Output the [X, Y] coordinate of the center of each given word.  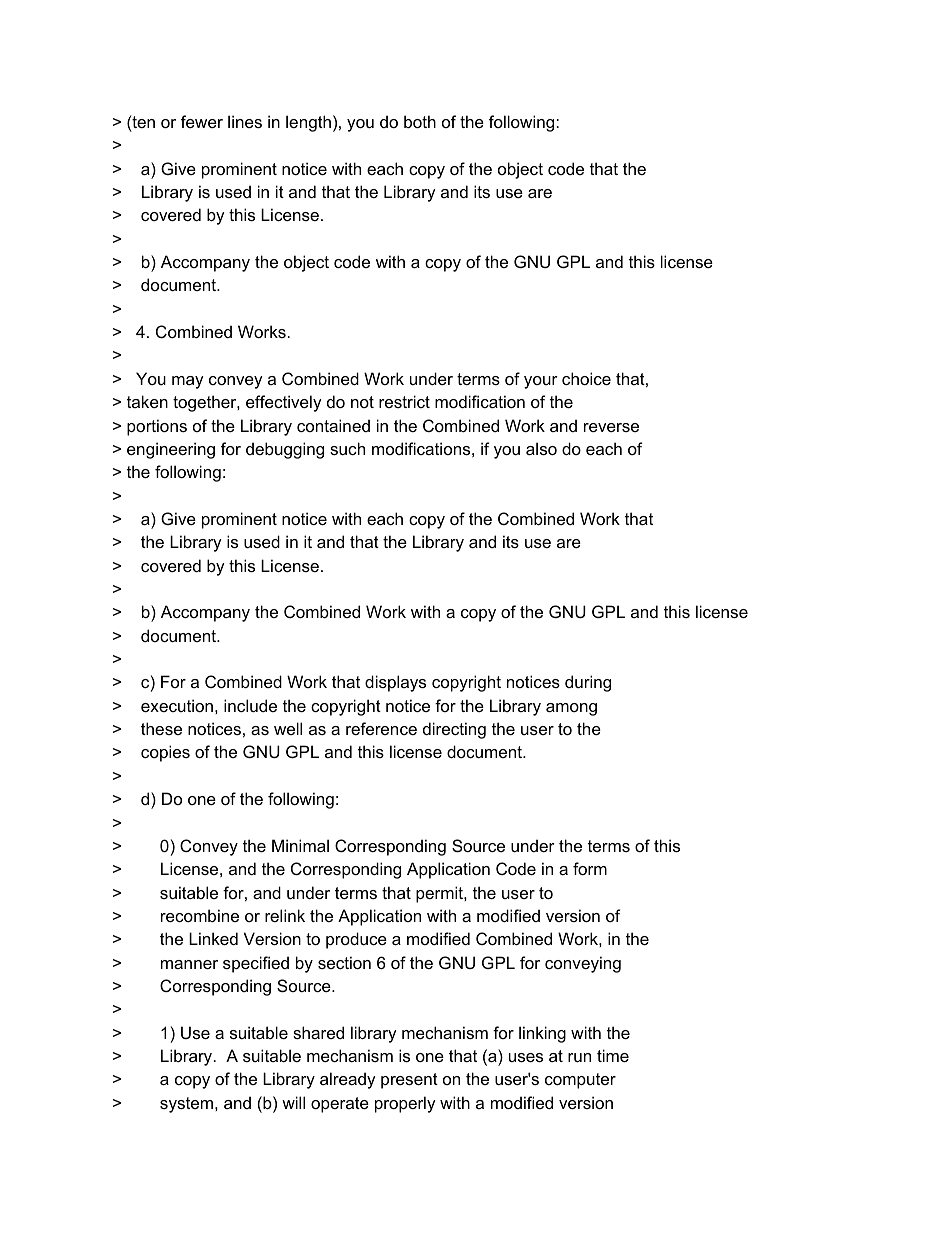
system [188, 1105]
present [409, 1081]
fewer [202, 121]
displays [395, 683]
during [588, 683]
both [420, 121]
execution [177, 705]
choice [586, 378]
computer [580, 1081]
